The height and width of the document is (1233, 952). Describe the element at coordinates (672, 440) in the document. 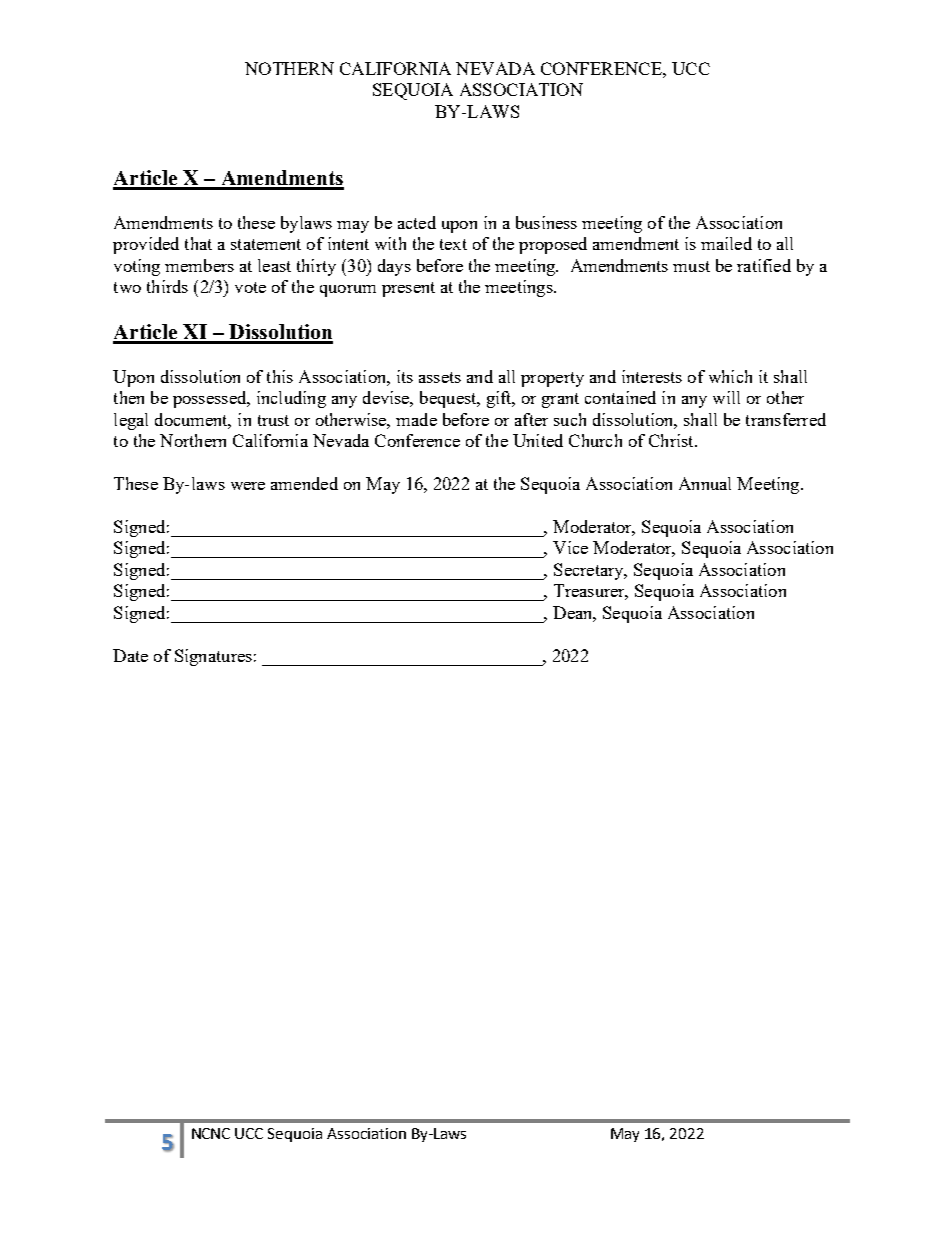

I see `Christ` at that location.
